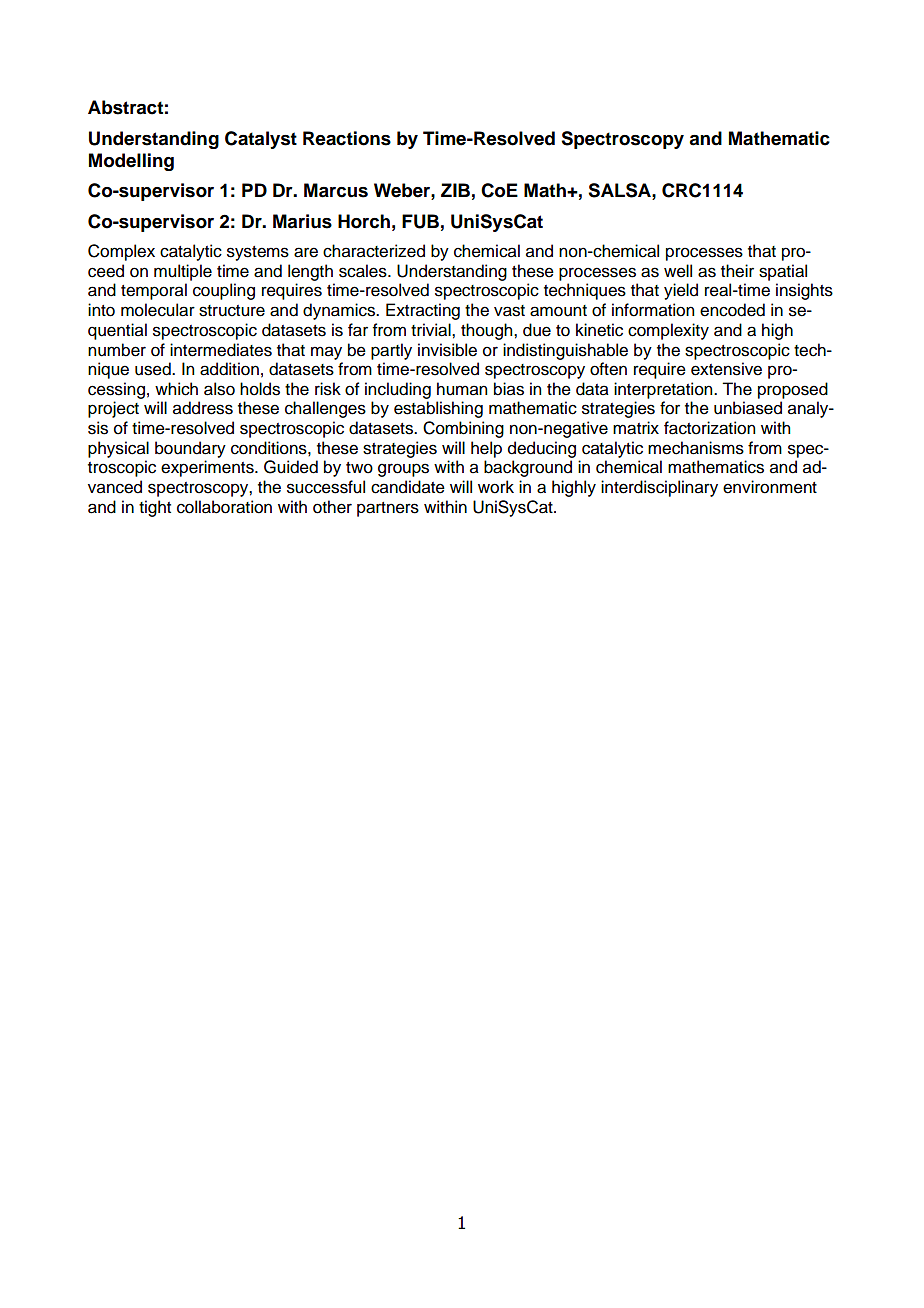  I want to click on tight, so click(155, 508).
